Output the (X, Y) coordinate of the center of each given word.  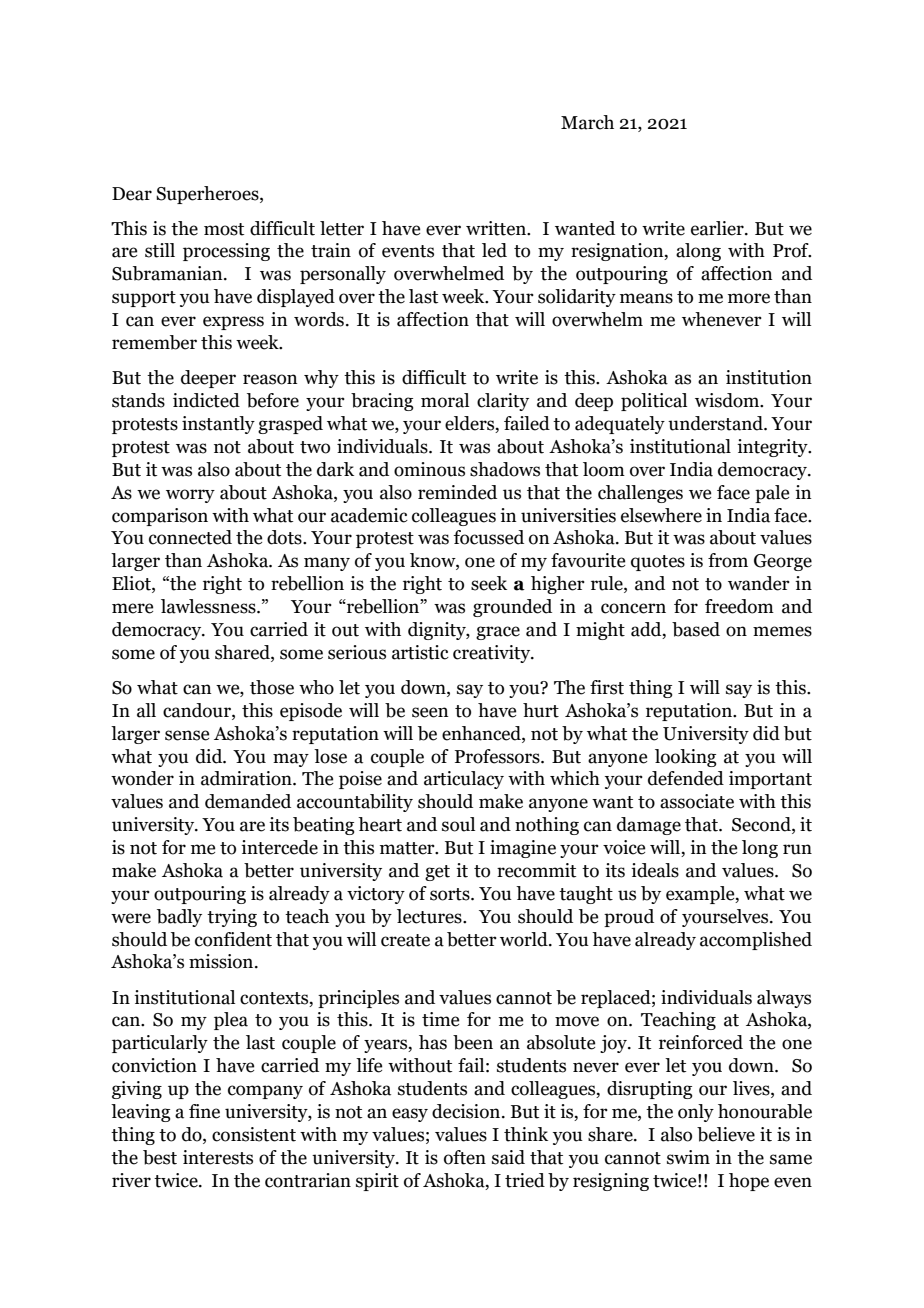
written (497, 228)
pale (772, 494)
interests (218, 1157)
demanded (248, 801)
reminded (457, 492)
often (465, 1157)
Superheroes (208, 195)
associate (697, 801)
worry (190, 496)
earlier (718, 228)
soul (458, 824)
